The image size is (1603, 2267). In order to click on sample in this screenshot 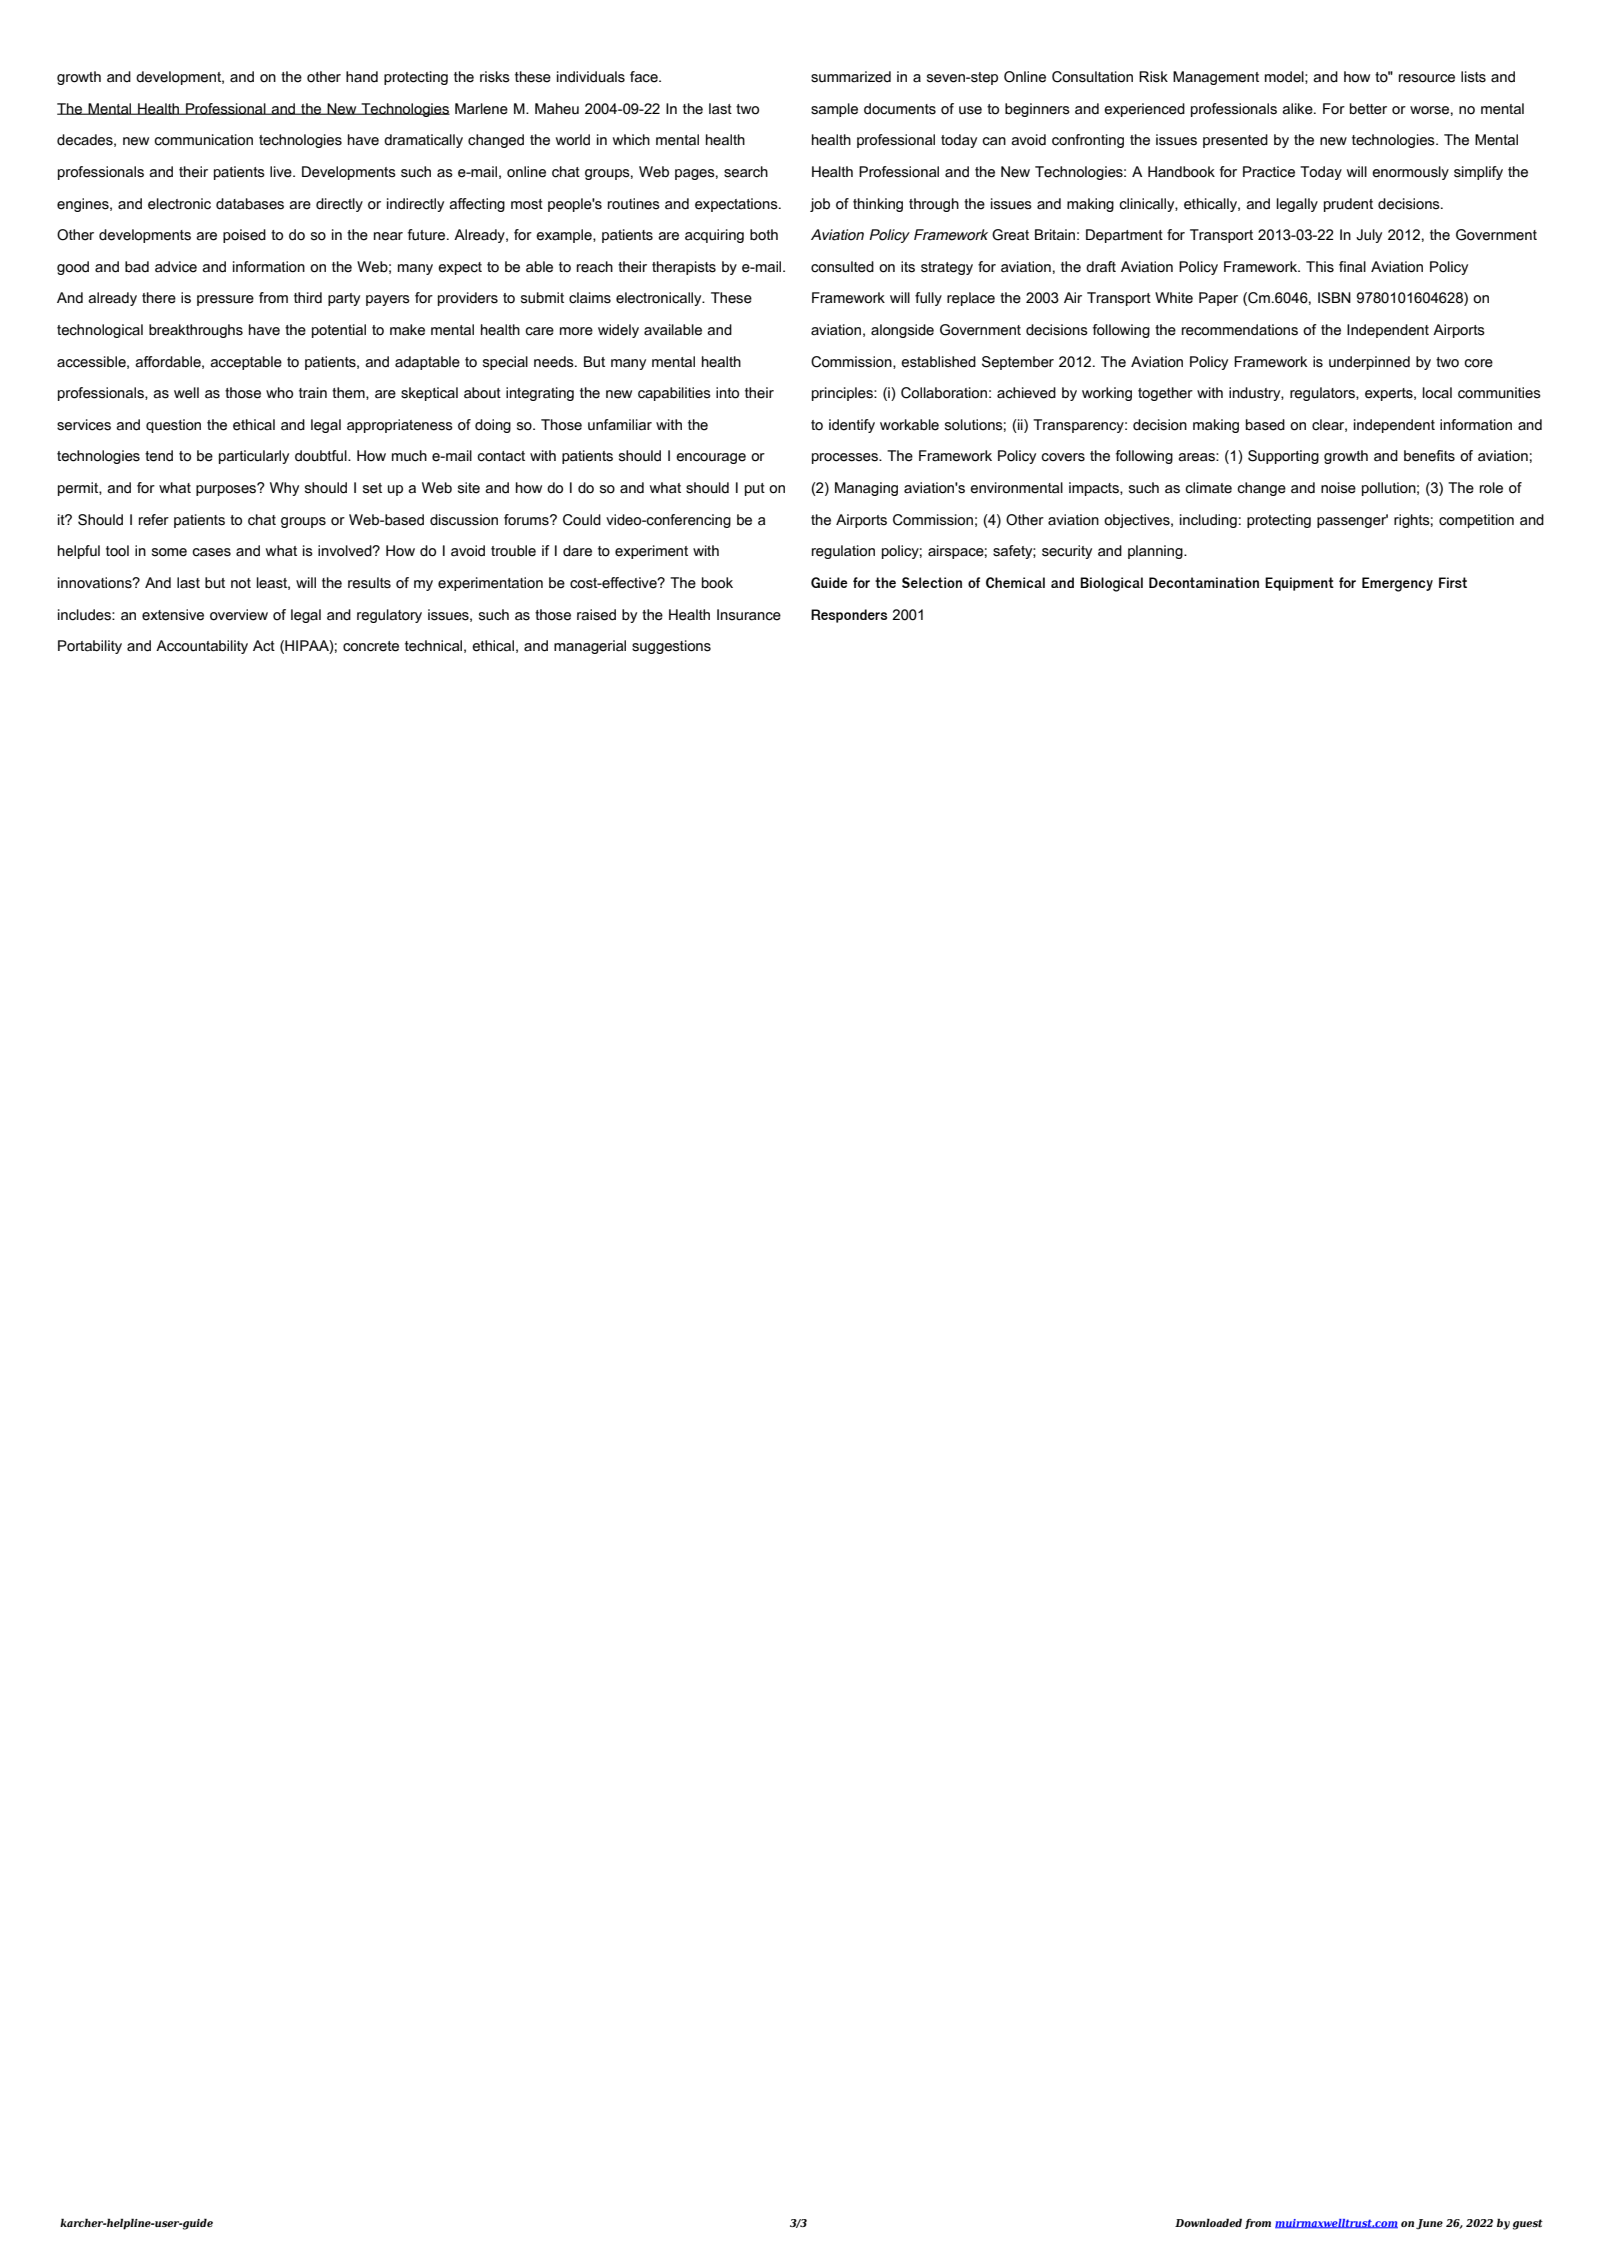, I will do `click(834, 110)`.
